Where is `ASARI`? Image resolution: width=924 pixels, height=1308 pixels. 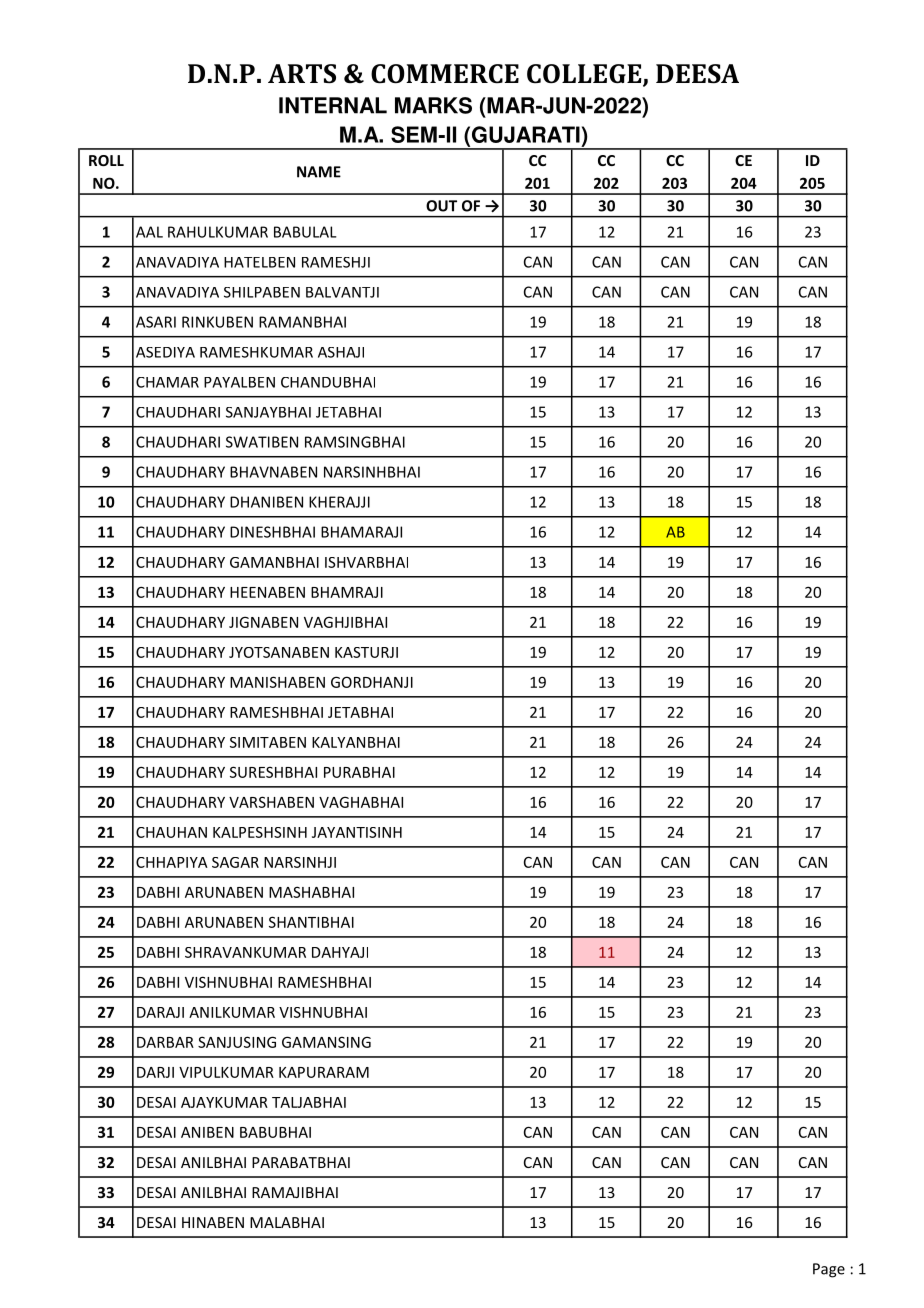
ASARI is located at coordinates (156, 322).
